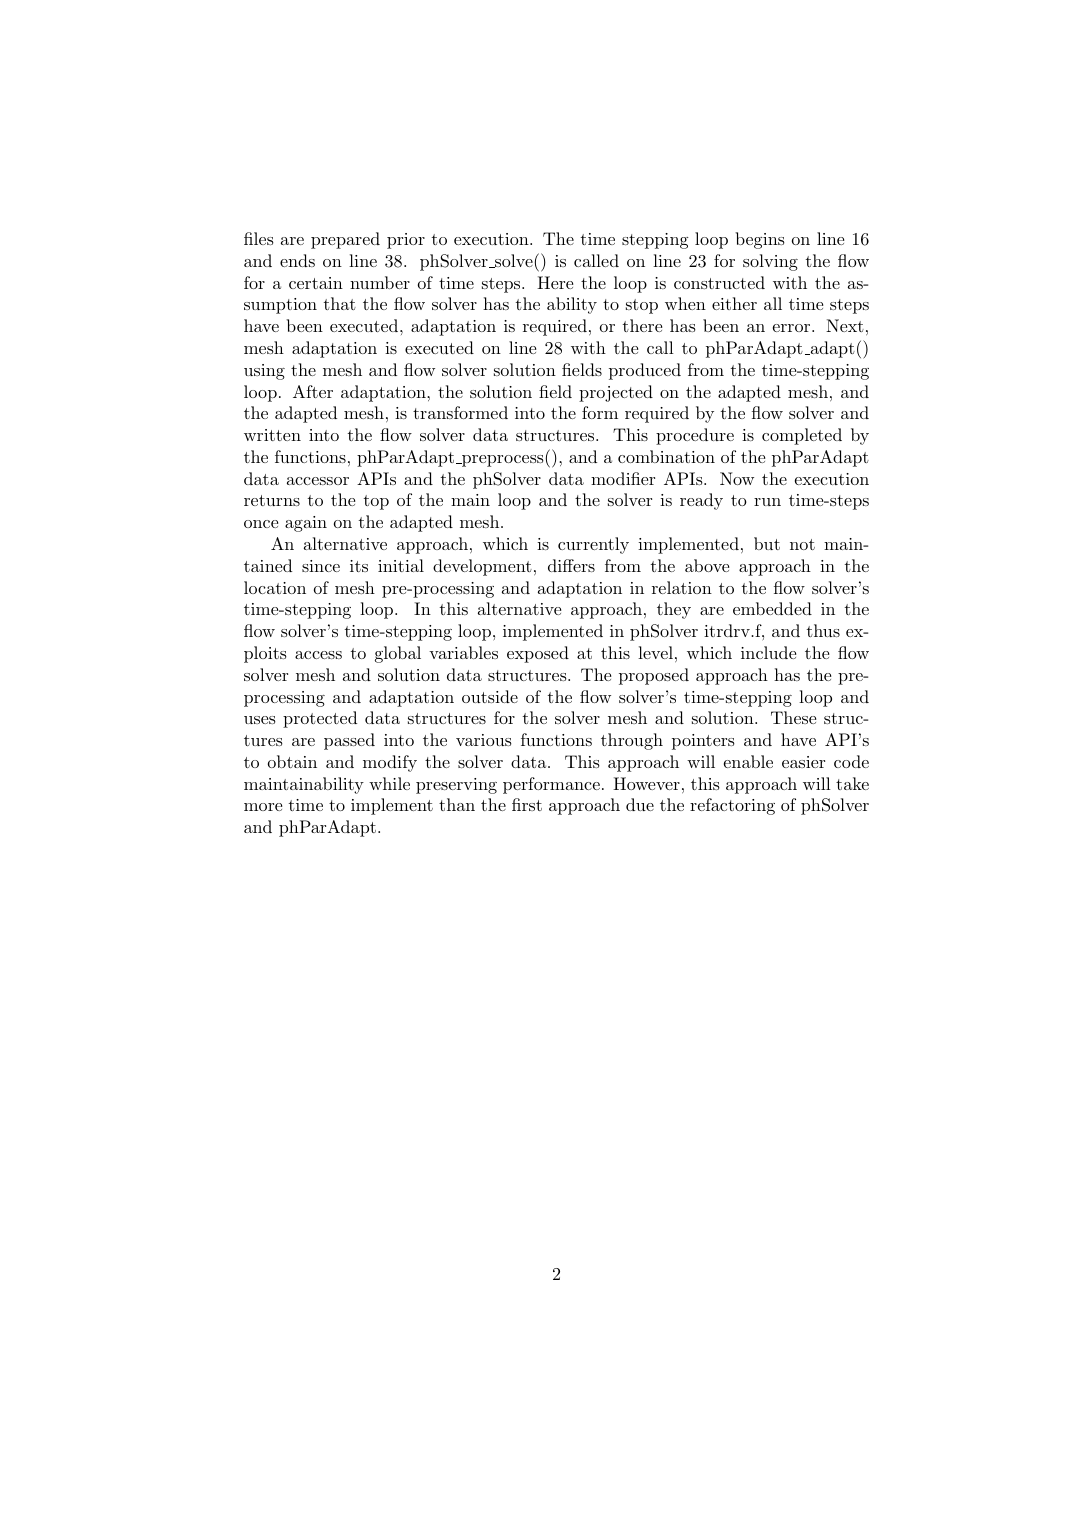  I want to click on solving, so click(770, 262).
